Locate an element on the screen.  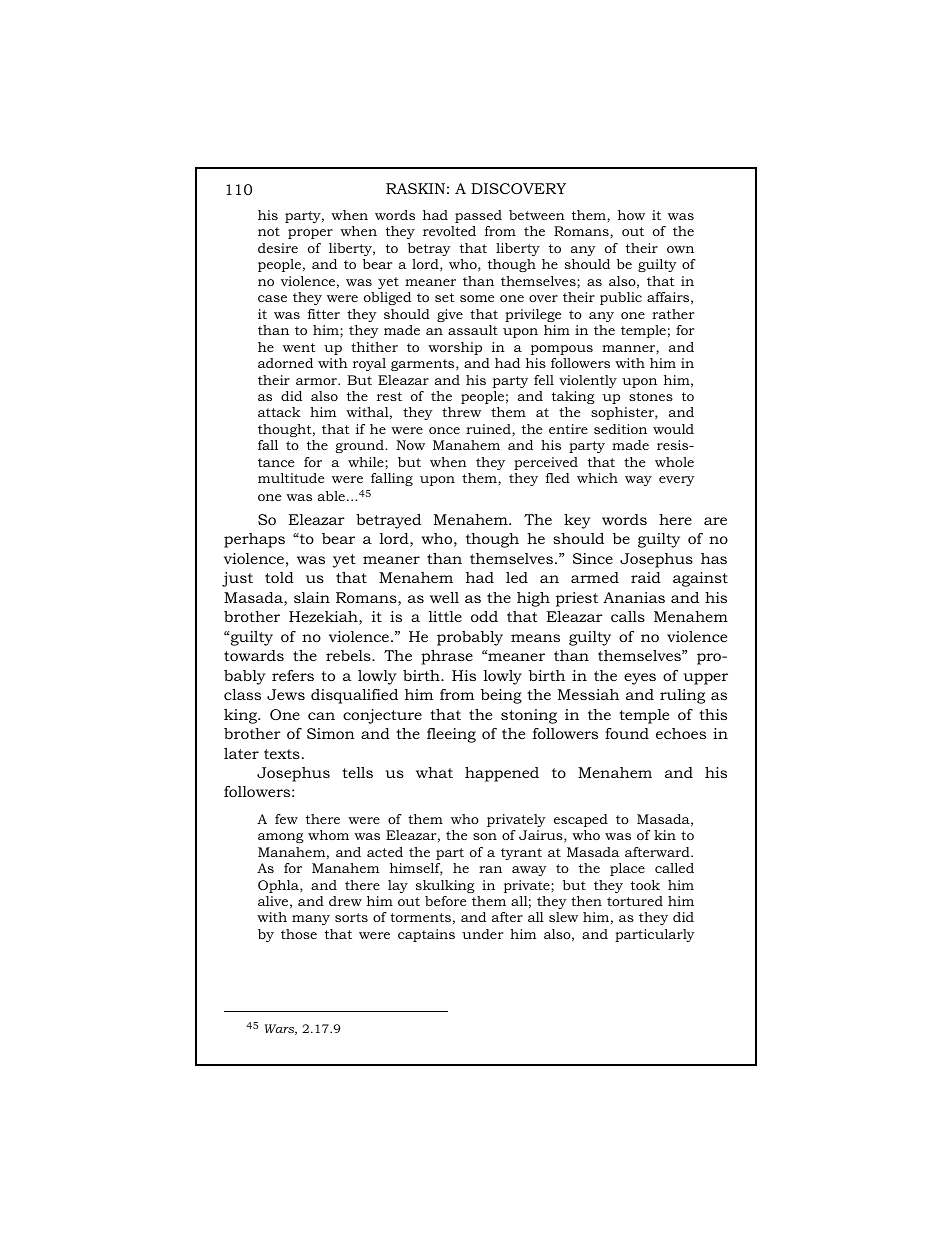
fleeing is located at coordinates (451, 735).
